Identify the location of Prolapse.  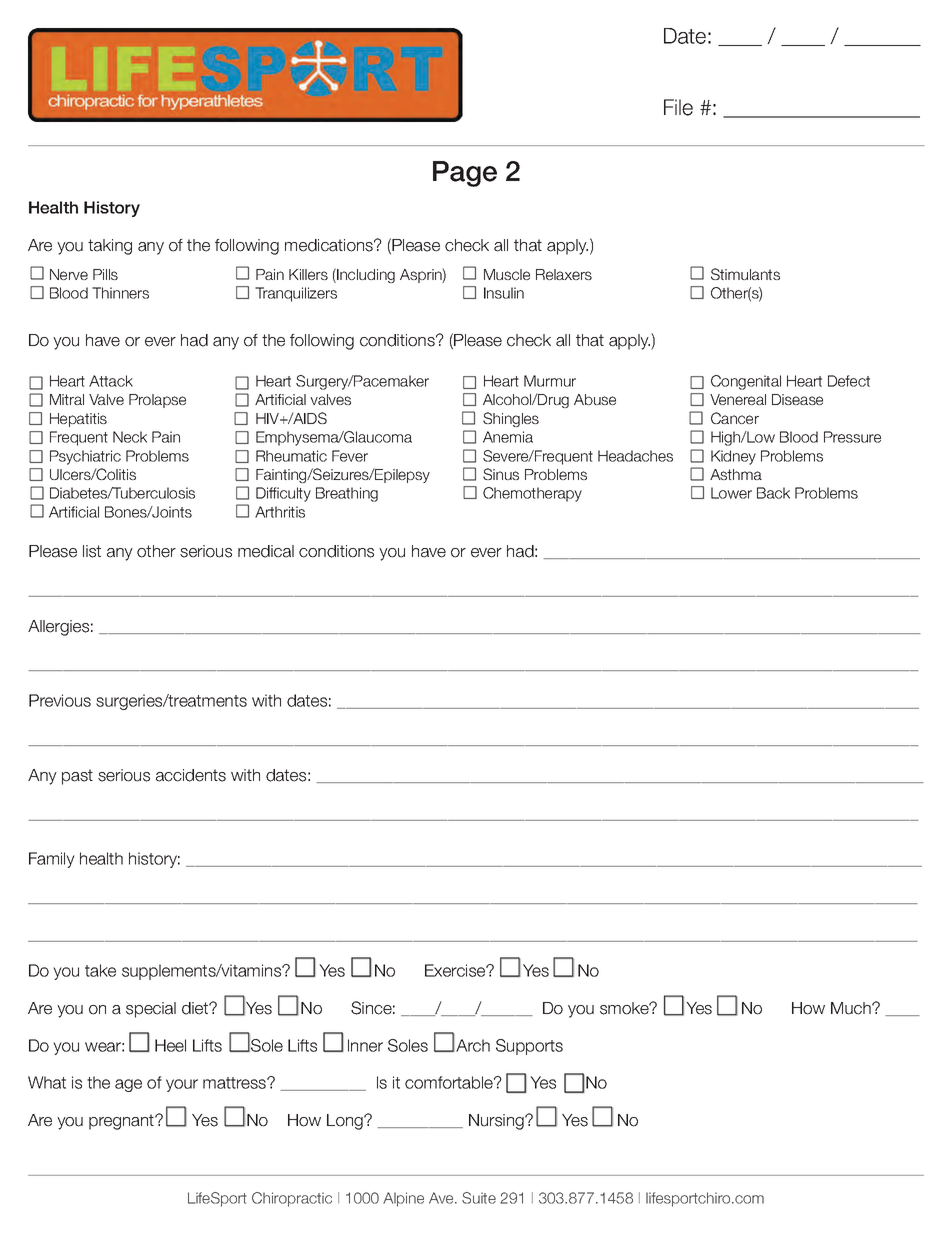
(157, 401).
